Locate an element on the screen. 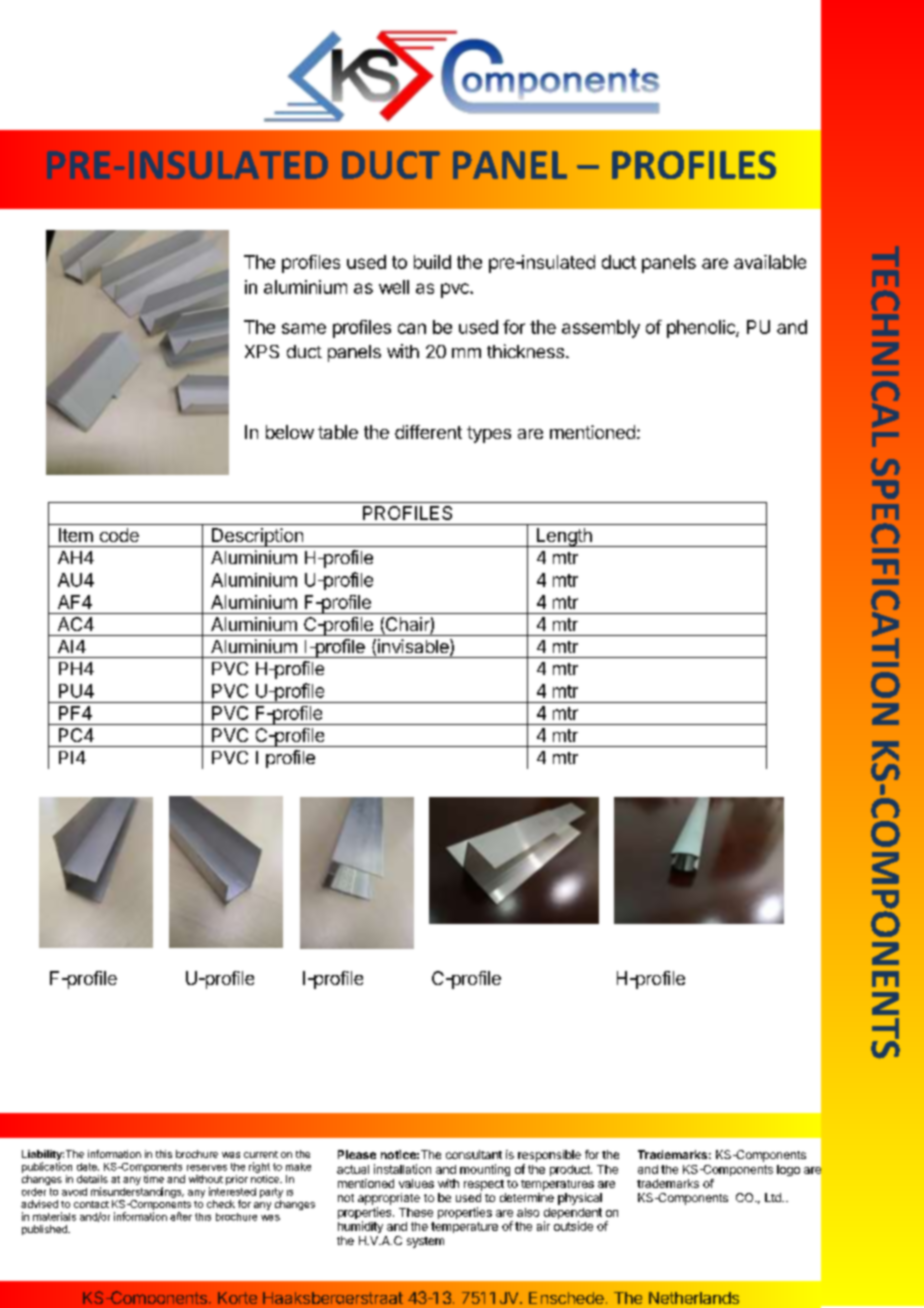  types is located at coordinates (489, 434).
